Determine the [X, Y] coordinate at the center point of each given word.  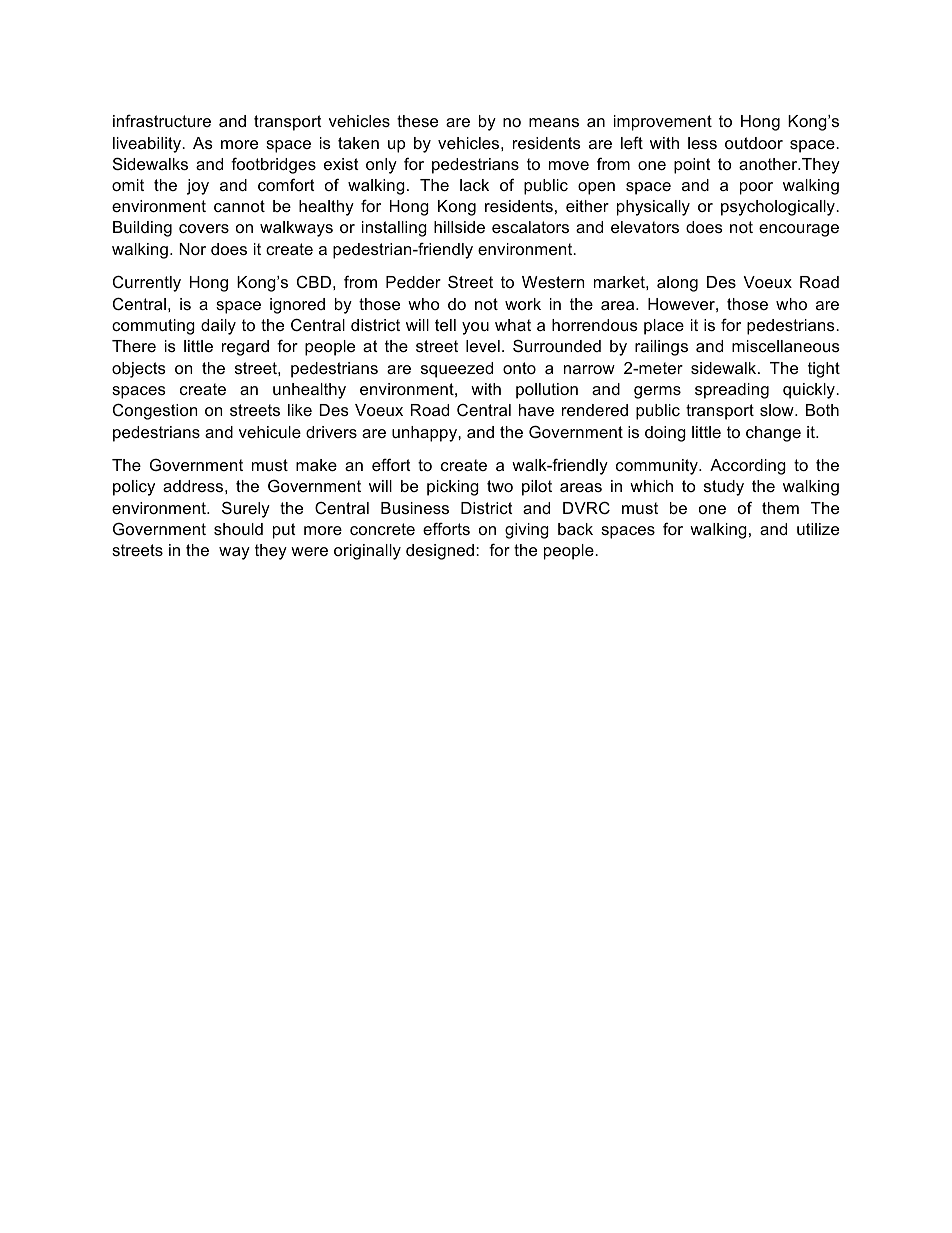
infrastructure [162, 120]
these [417, 121]
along [677, 284]
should [238, 529]
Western [553, 282]
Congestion [155, 411]
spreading [732, 391]
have [536, 410]
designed [440, 552]
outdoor [754, 143]
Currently [147, 283]
